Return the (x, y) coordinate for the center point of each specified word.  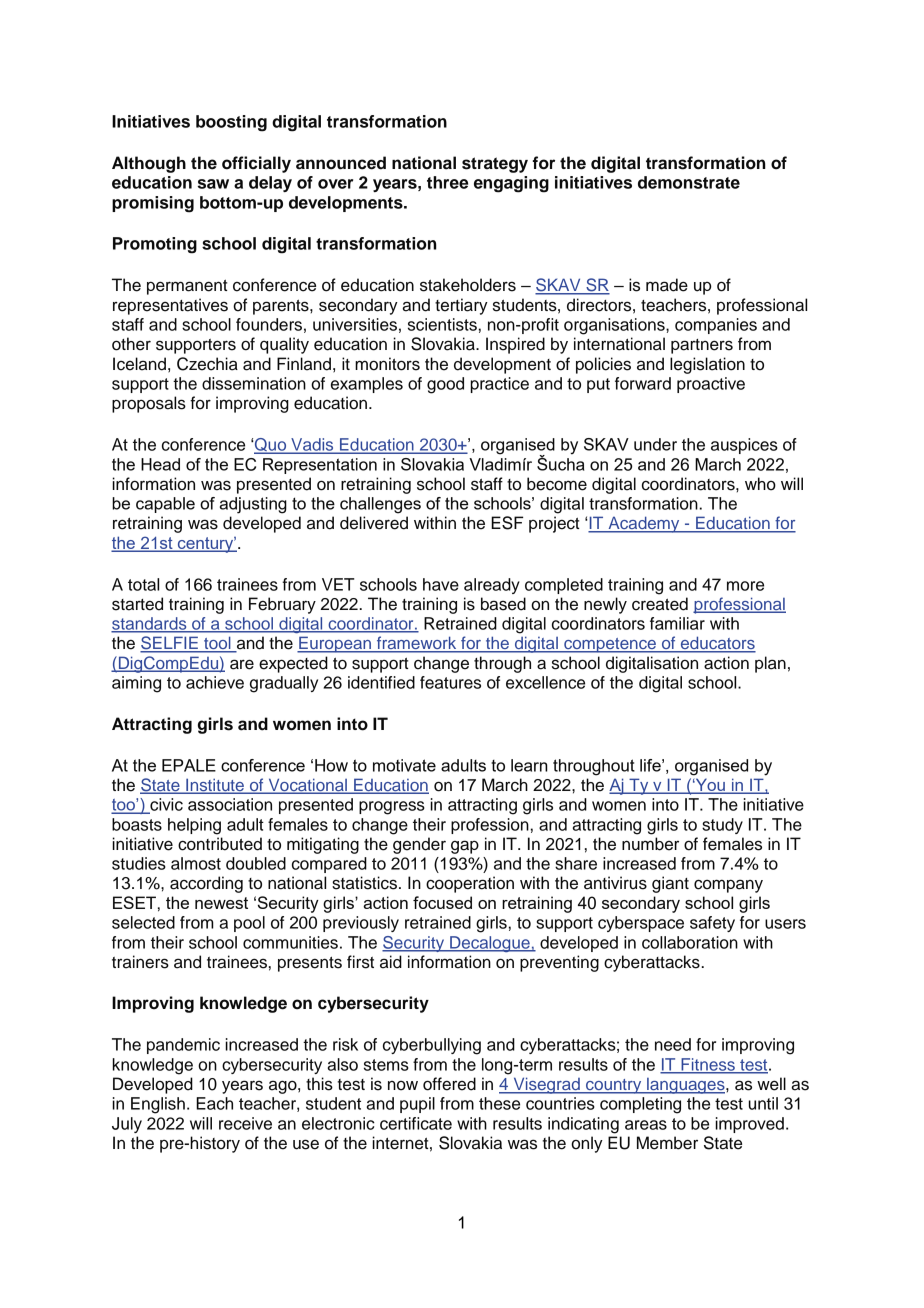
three (447, 182)
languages (686, 1086)
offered (449, 1084)
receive (245, 1123)
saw (213, 184)
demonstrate (689, 182)
